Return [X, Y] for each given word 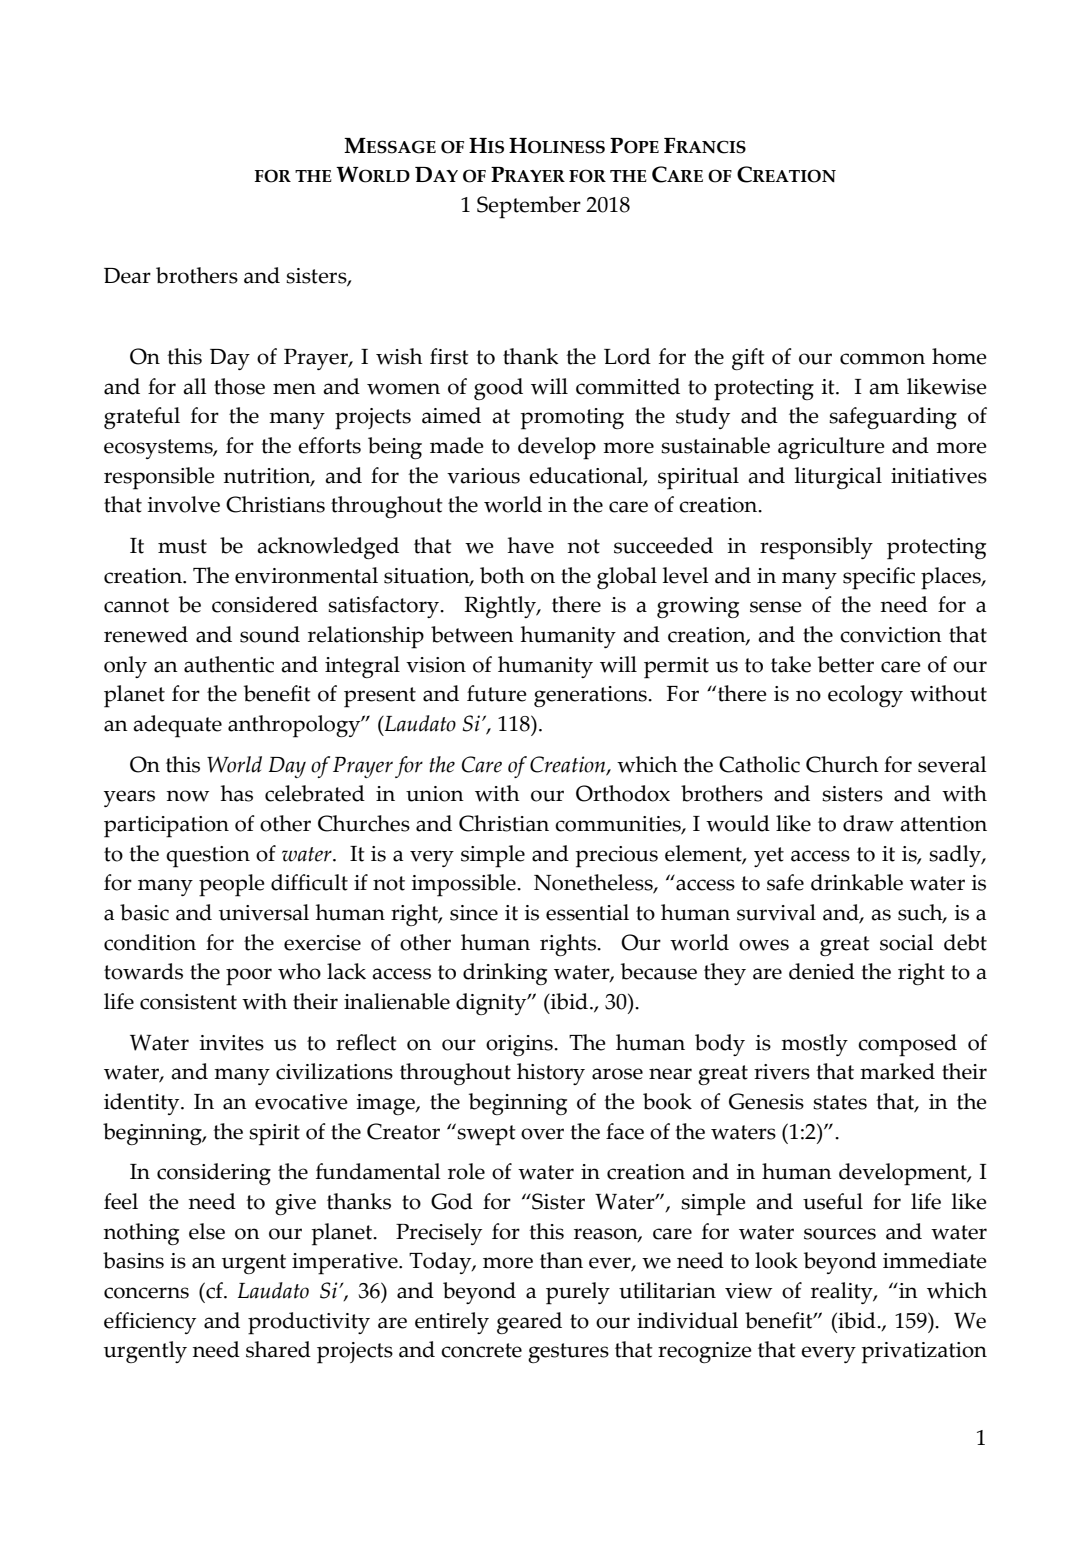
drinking [505, 974]
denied [822, 971]
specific [879, 578]
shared [278, 1349]
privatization [924, 1353]
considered [265, 604]
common [882, 359]
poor [249, 977]
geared [529, 1323]
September [529, 207]
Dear [127, 276]
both [502, 575]
